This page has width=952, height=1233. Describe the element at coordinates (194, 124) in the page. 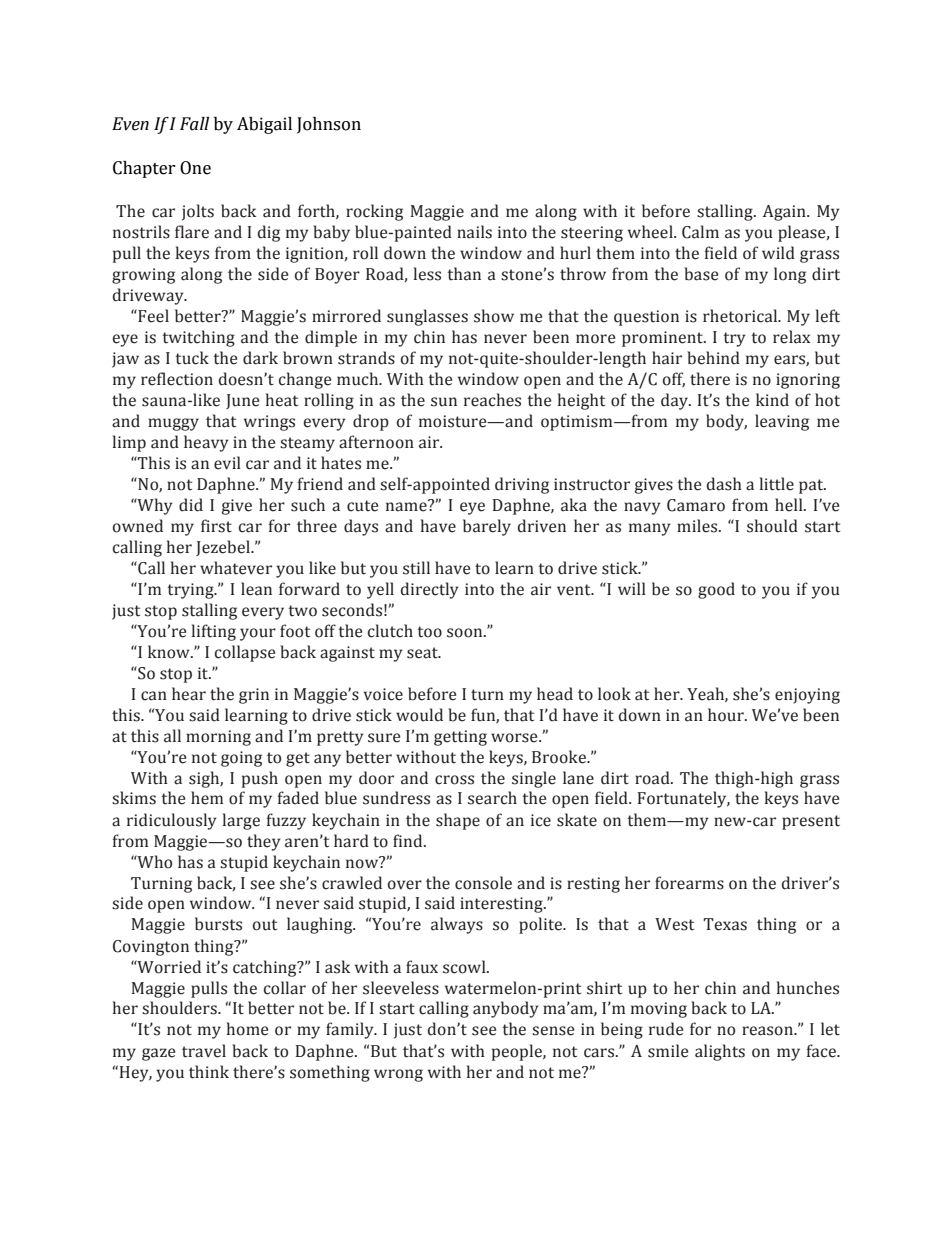

I see `Fall` at that location.
